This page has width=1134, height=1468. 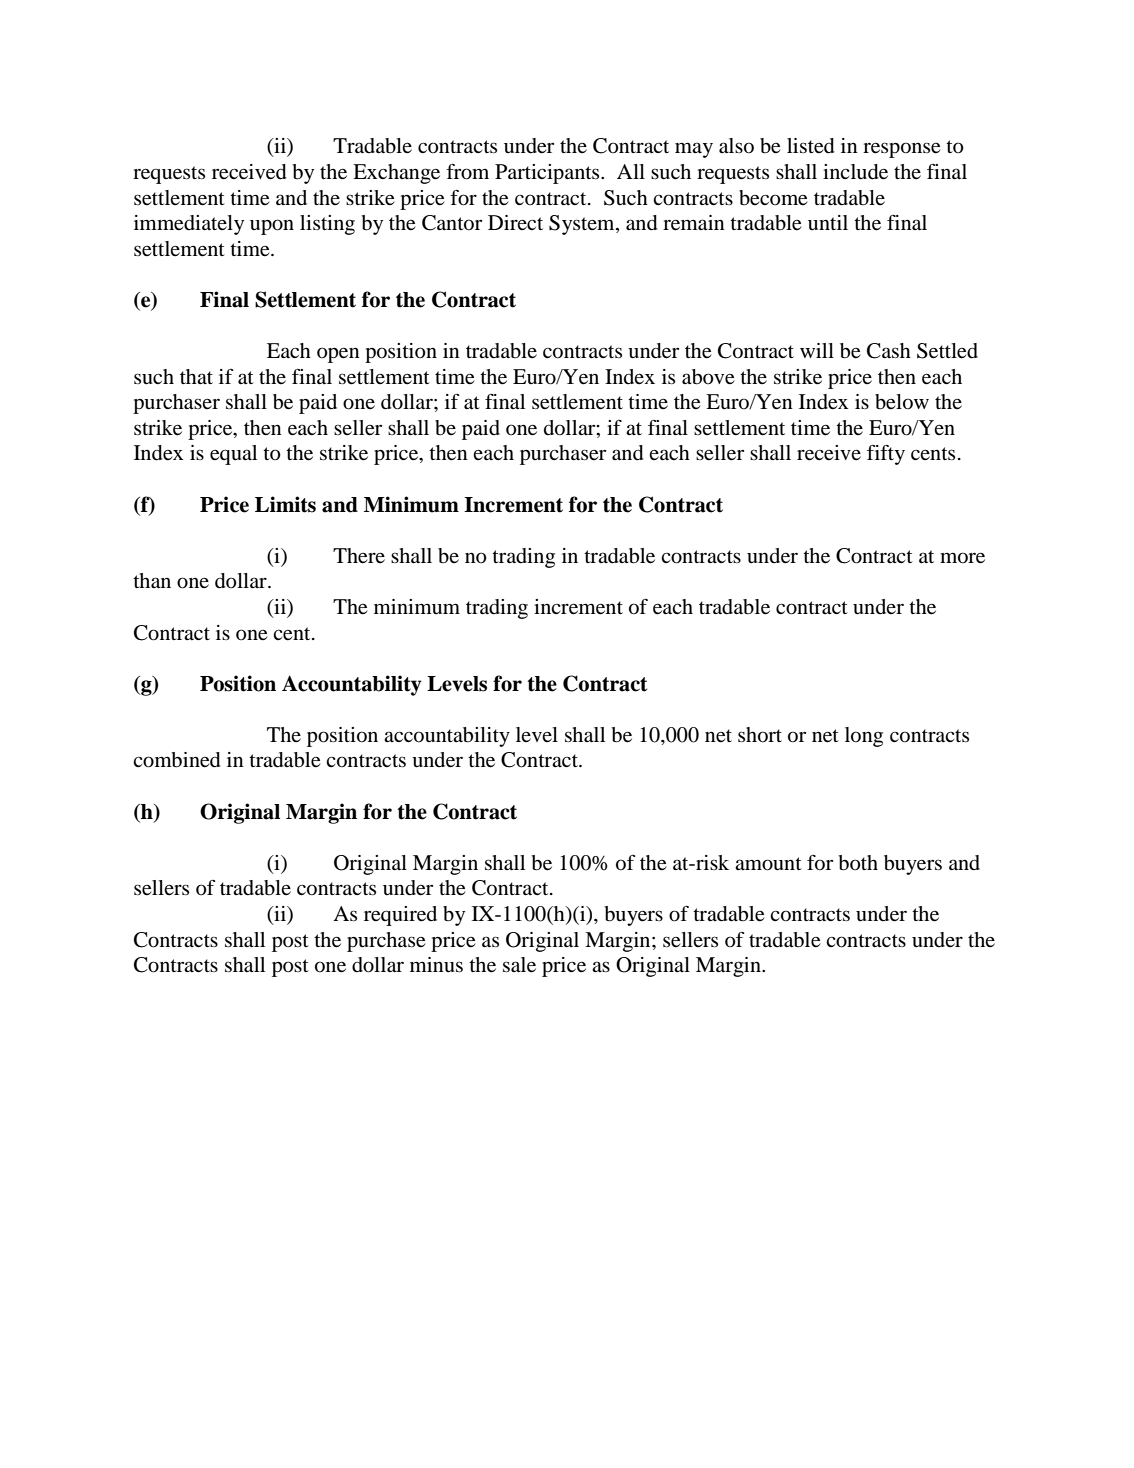 What do you see at coordinates (177, 760) in the page?
I see `combined` at bounding box center [177, 760].
